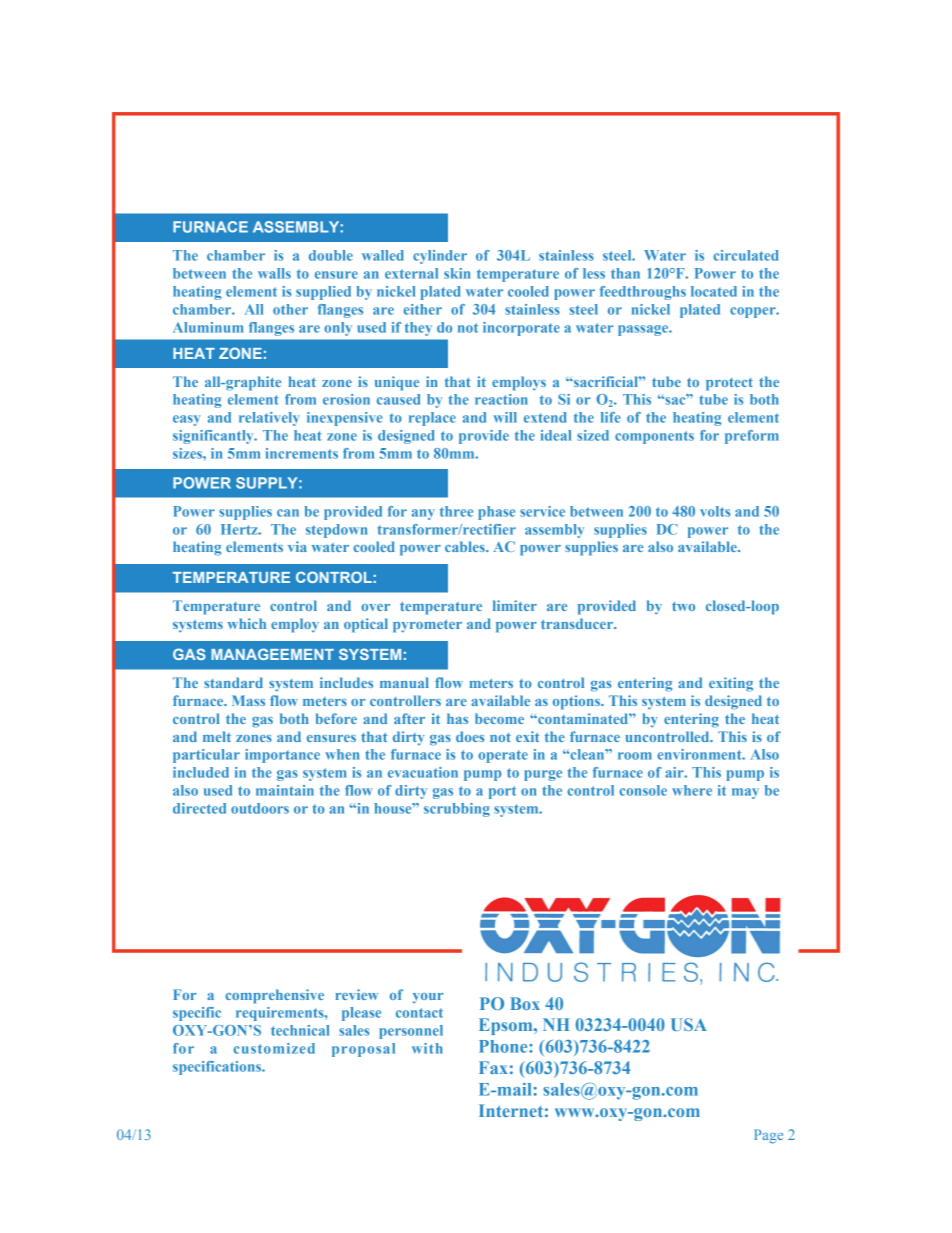 Image resolution: width=952 pixels, height=1233 pixels. What do you see at coordinates (499, 718) in the screenshot?
I see `become` at bounding box center [499, 718].
